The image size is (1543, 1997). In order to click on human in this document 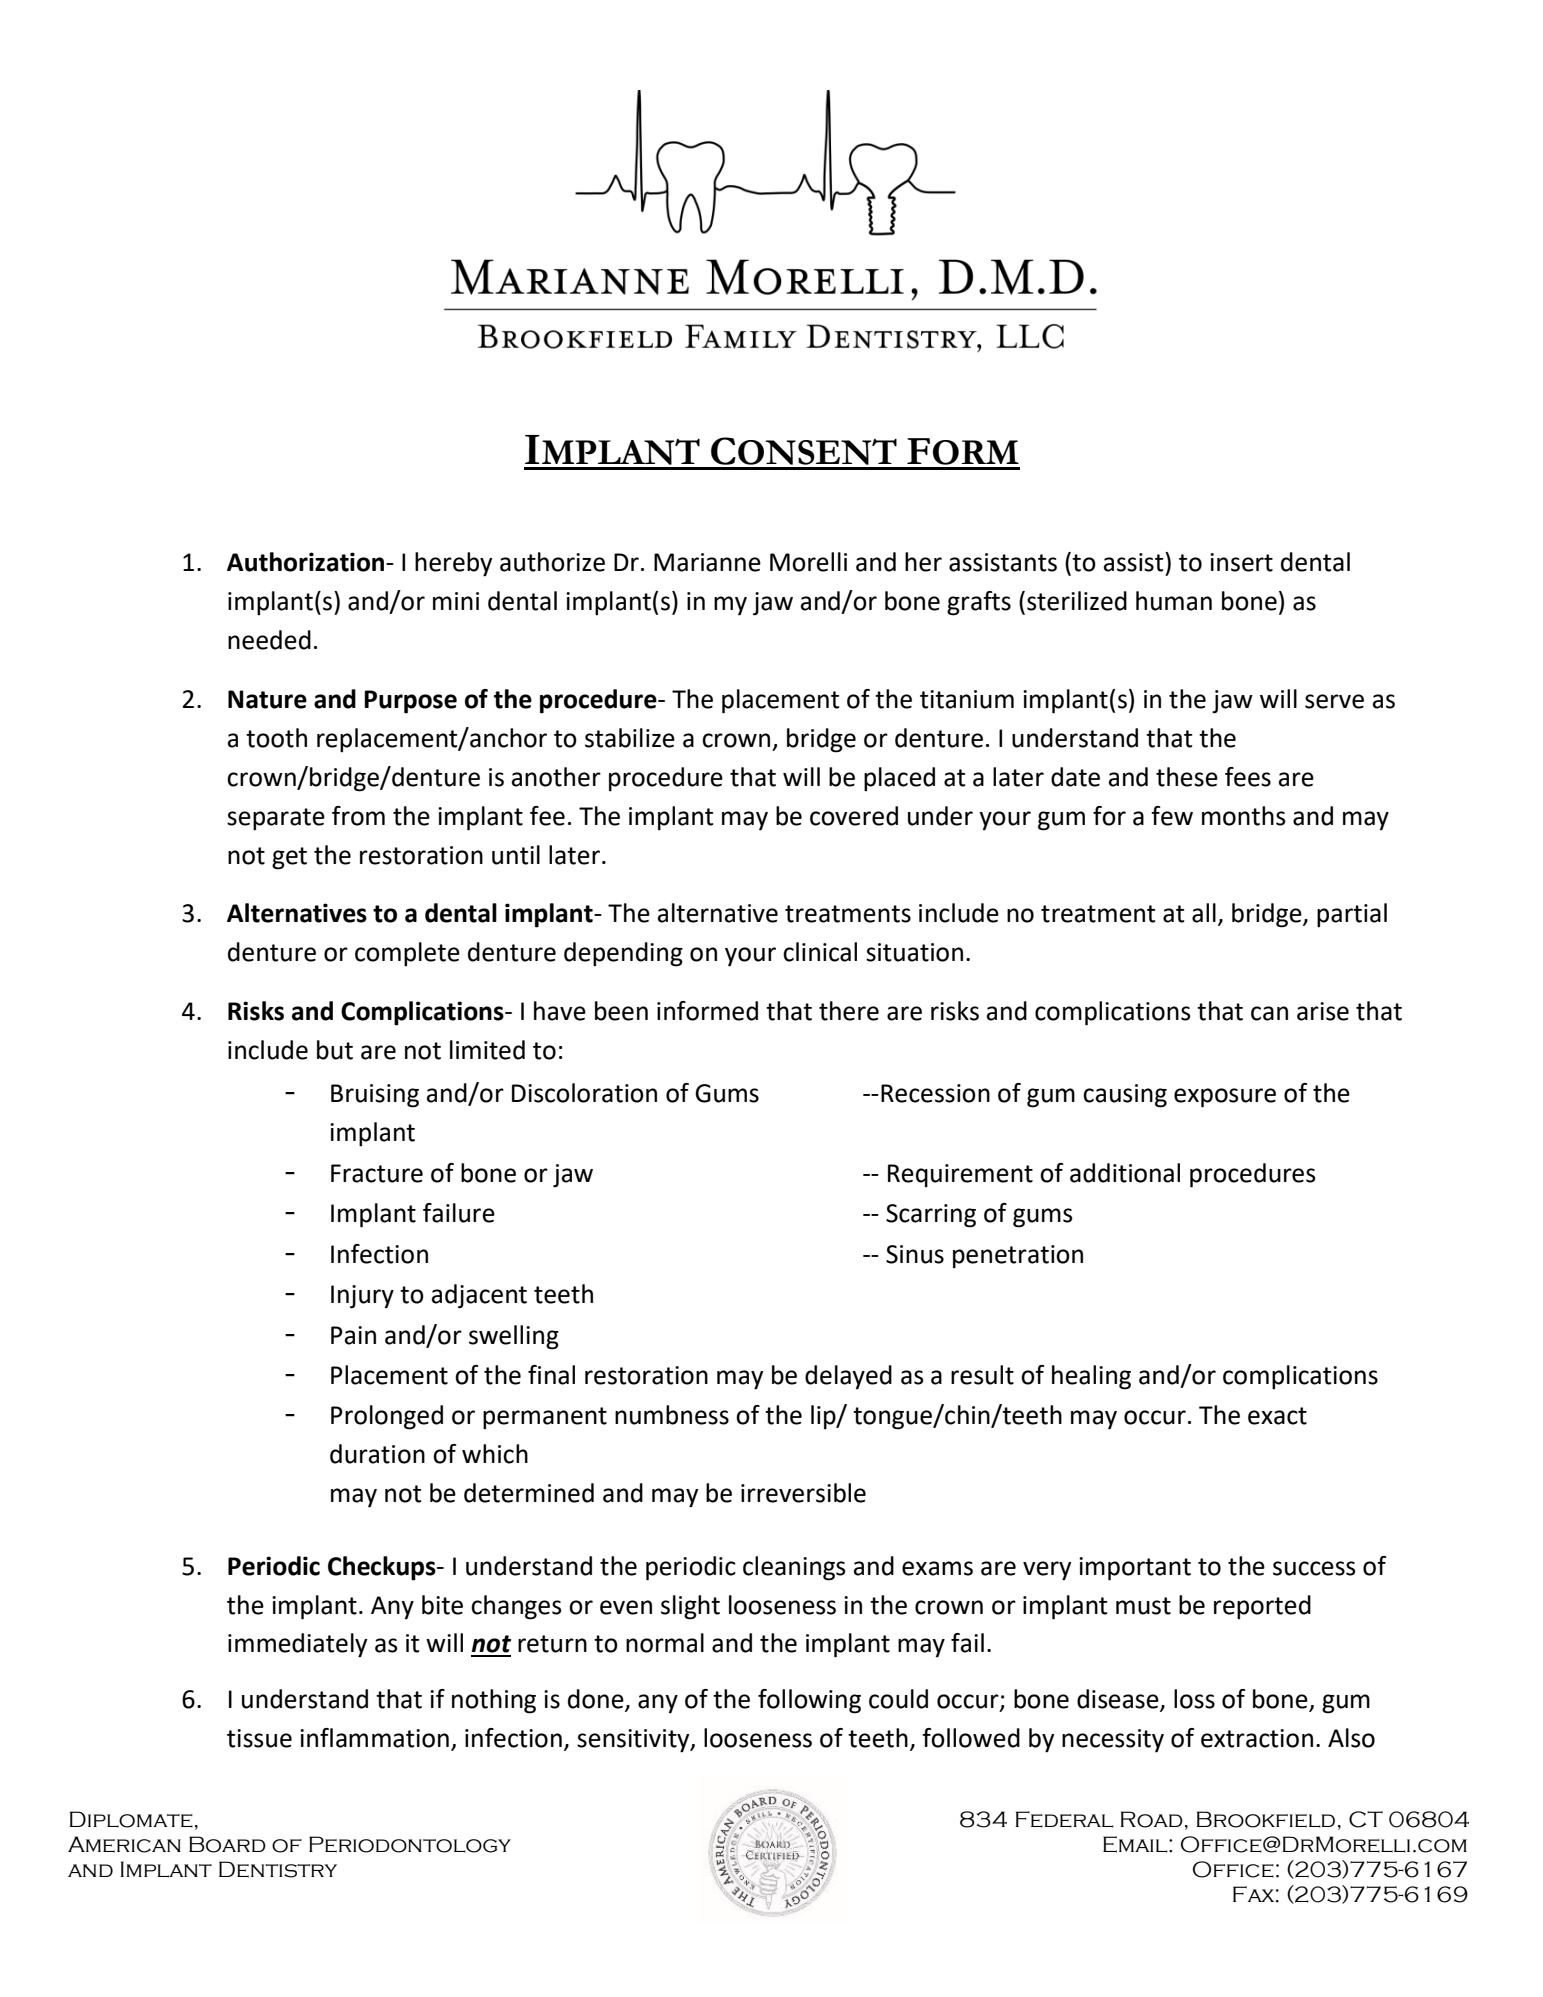, I will do `click(1174, 601)`.
